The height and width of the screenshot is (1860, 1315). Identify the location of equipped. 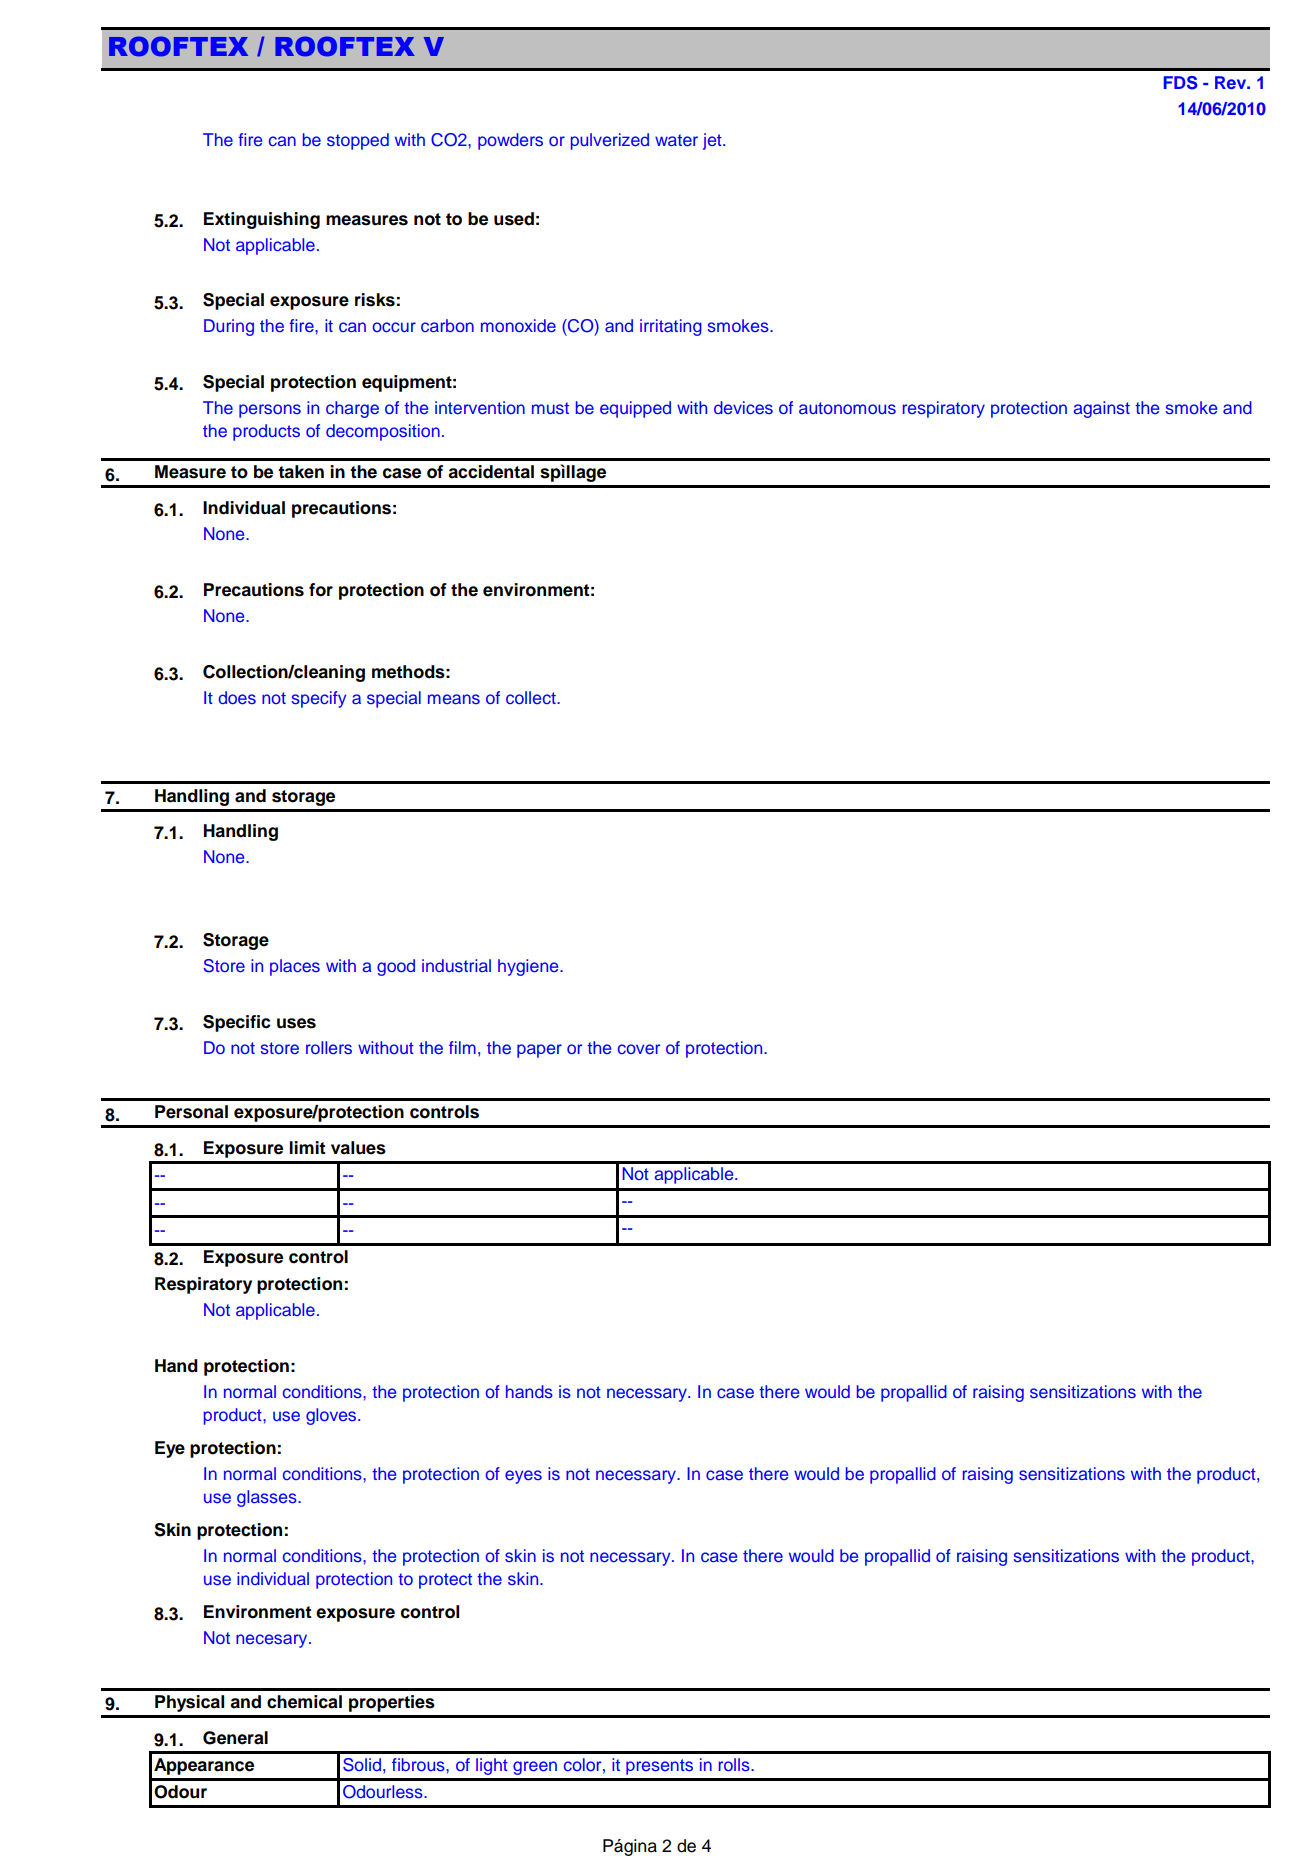
(635, 409).
